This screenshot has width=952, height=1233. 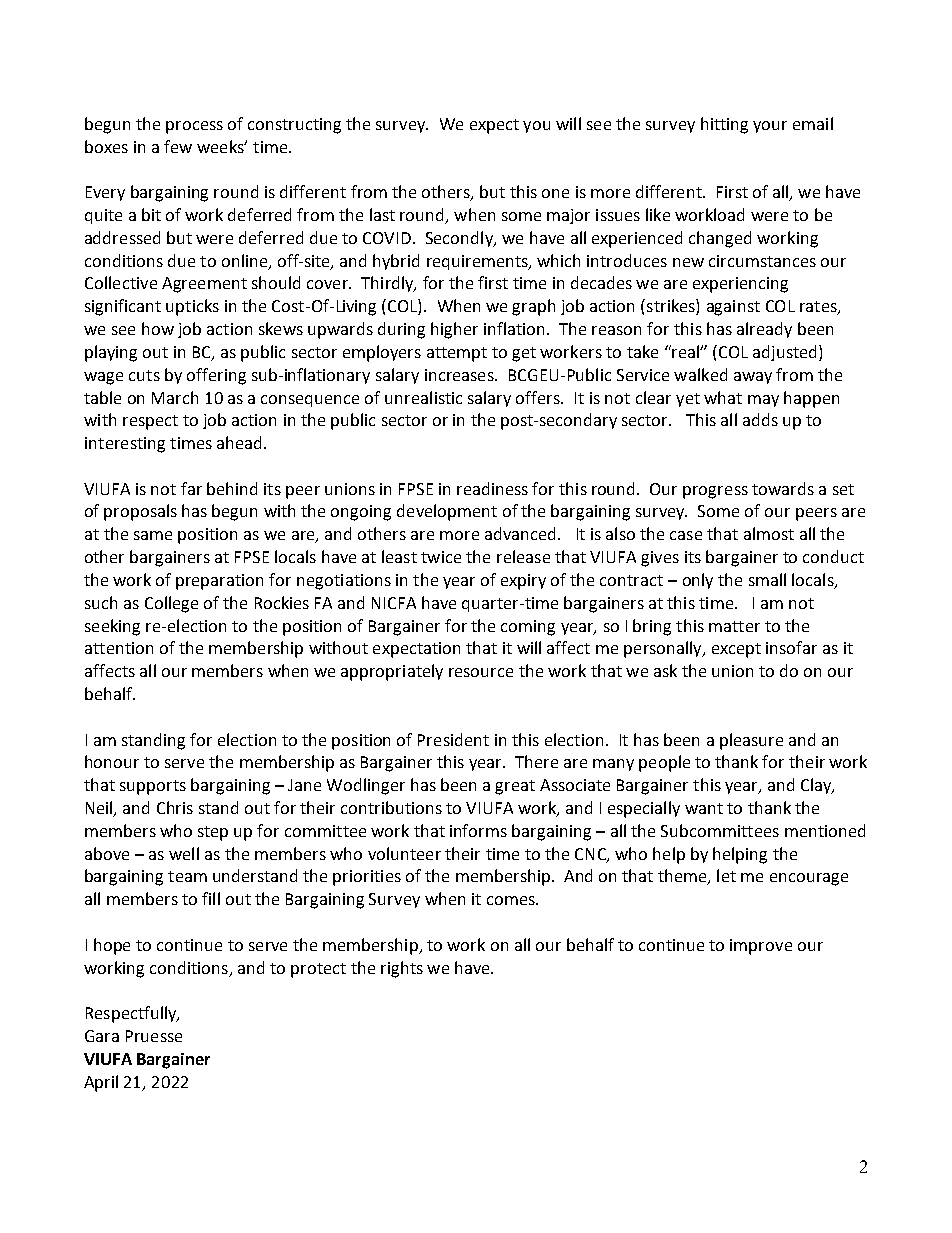 I want to click on increases, so click(x=460, y=375).
